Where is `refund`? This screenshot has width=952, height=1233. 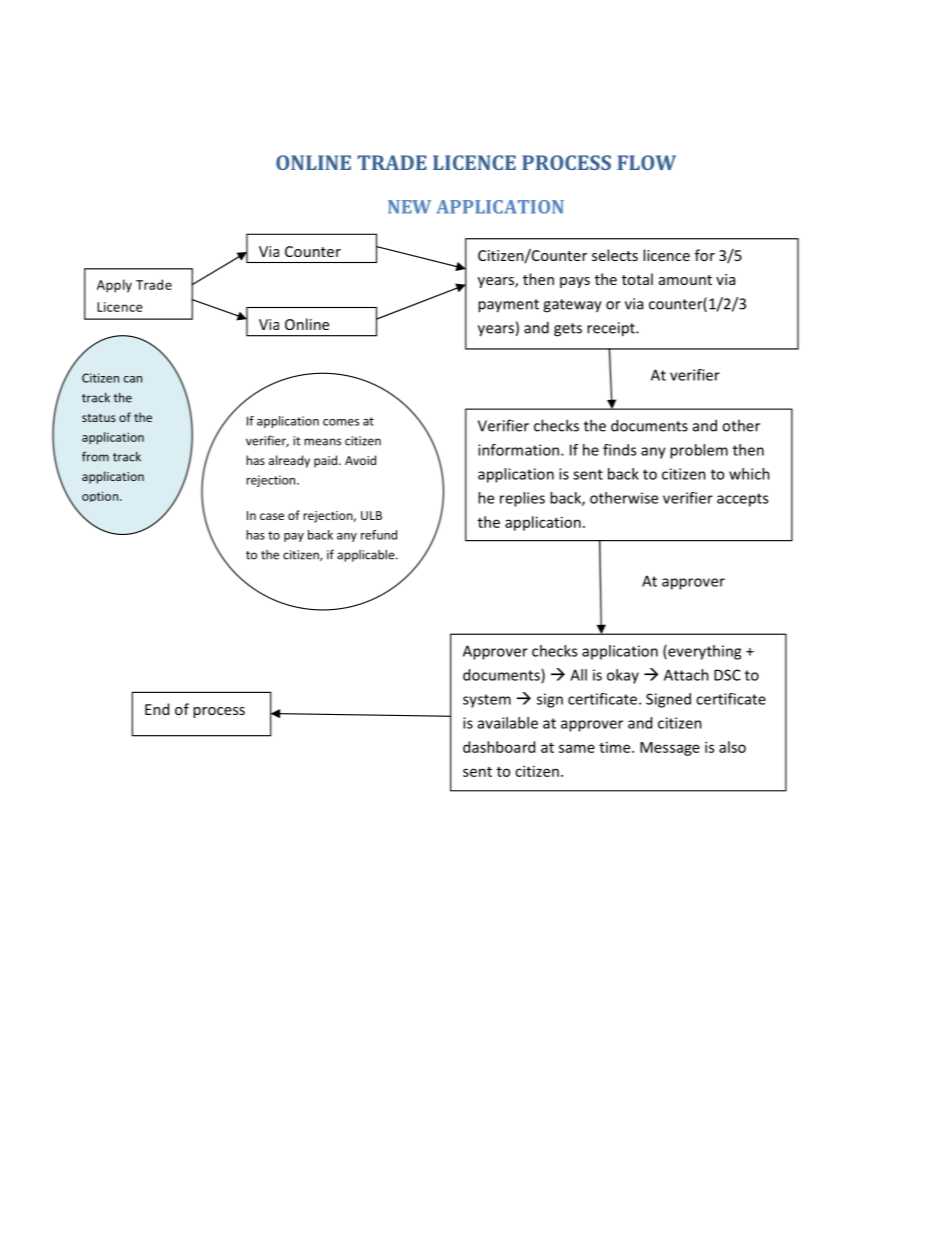 refund is located at coordinates (379, 535).
